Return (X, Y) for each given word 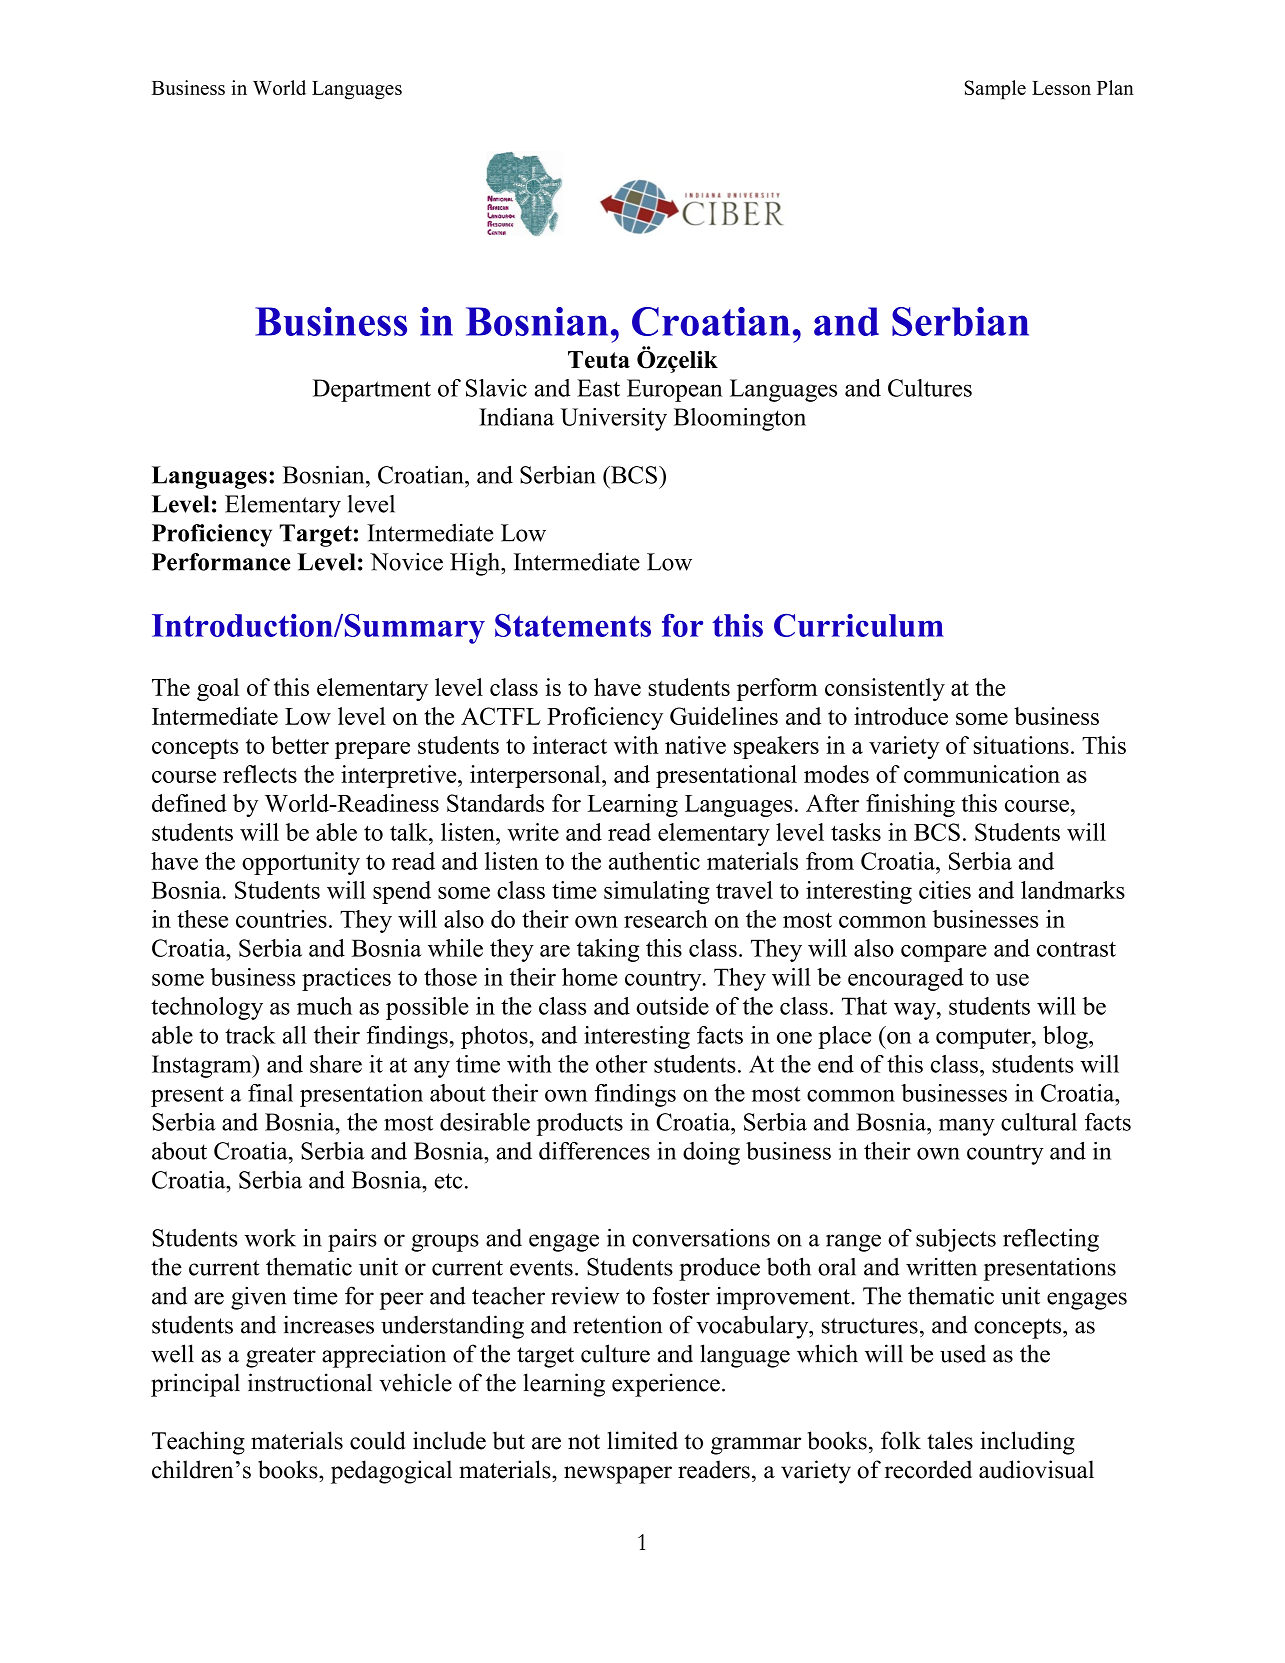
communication (982, 774)
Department (372, 390)
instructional (310, 1382)
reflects (260, 774)
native (695, 745)
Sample (995, 90)
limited (642, 1440)
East (598, 388)
